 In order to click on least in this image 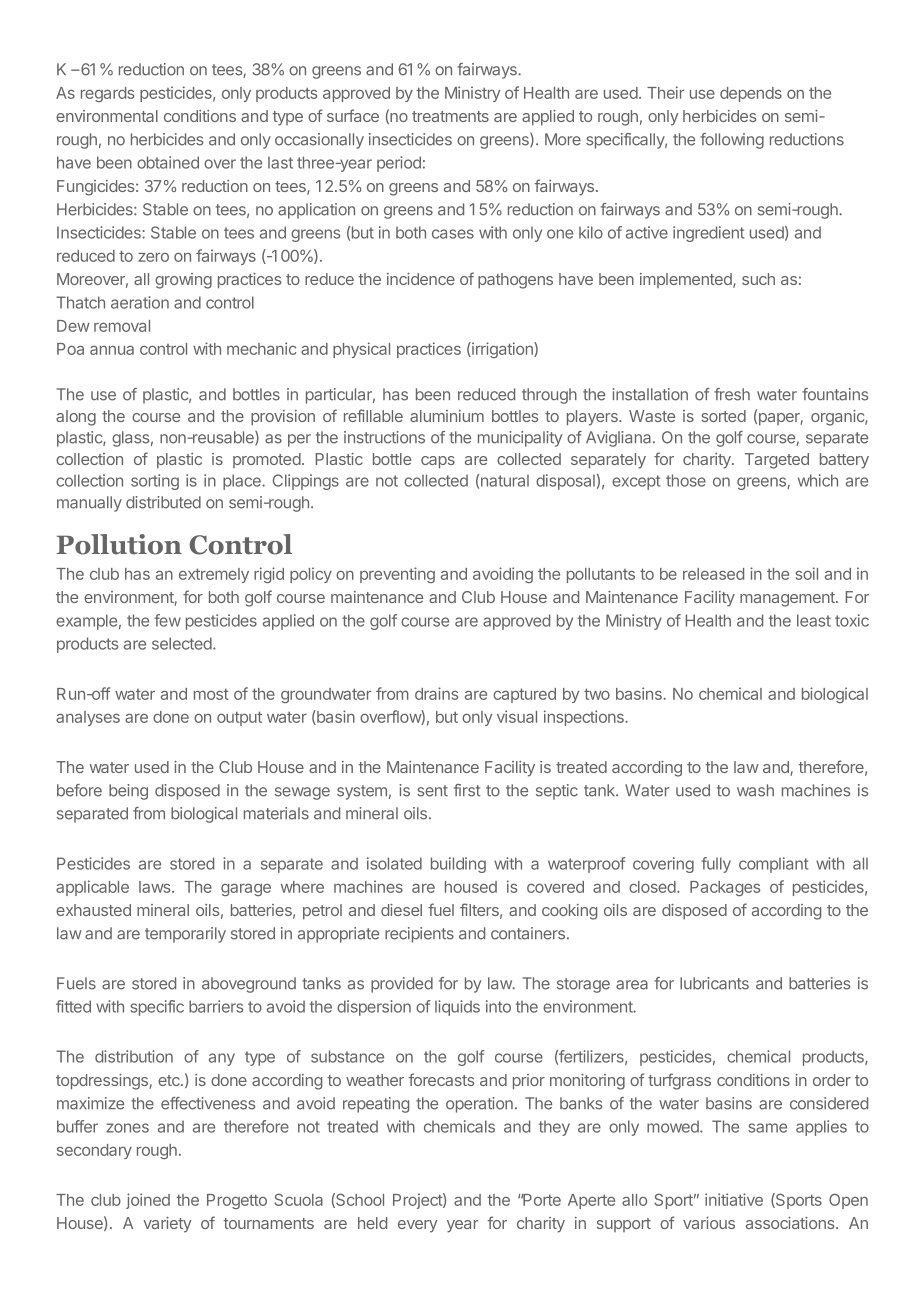, I will do `click(814, 620)`.
